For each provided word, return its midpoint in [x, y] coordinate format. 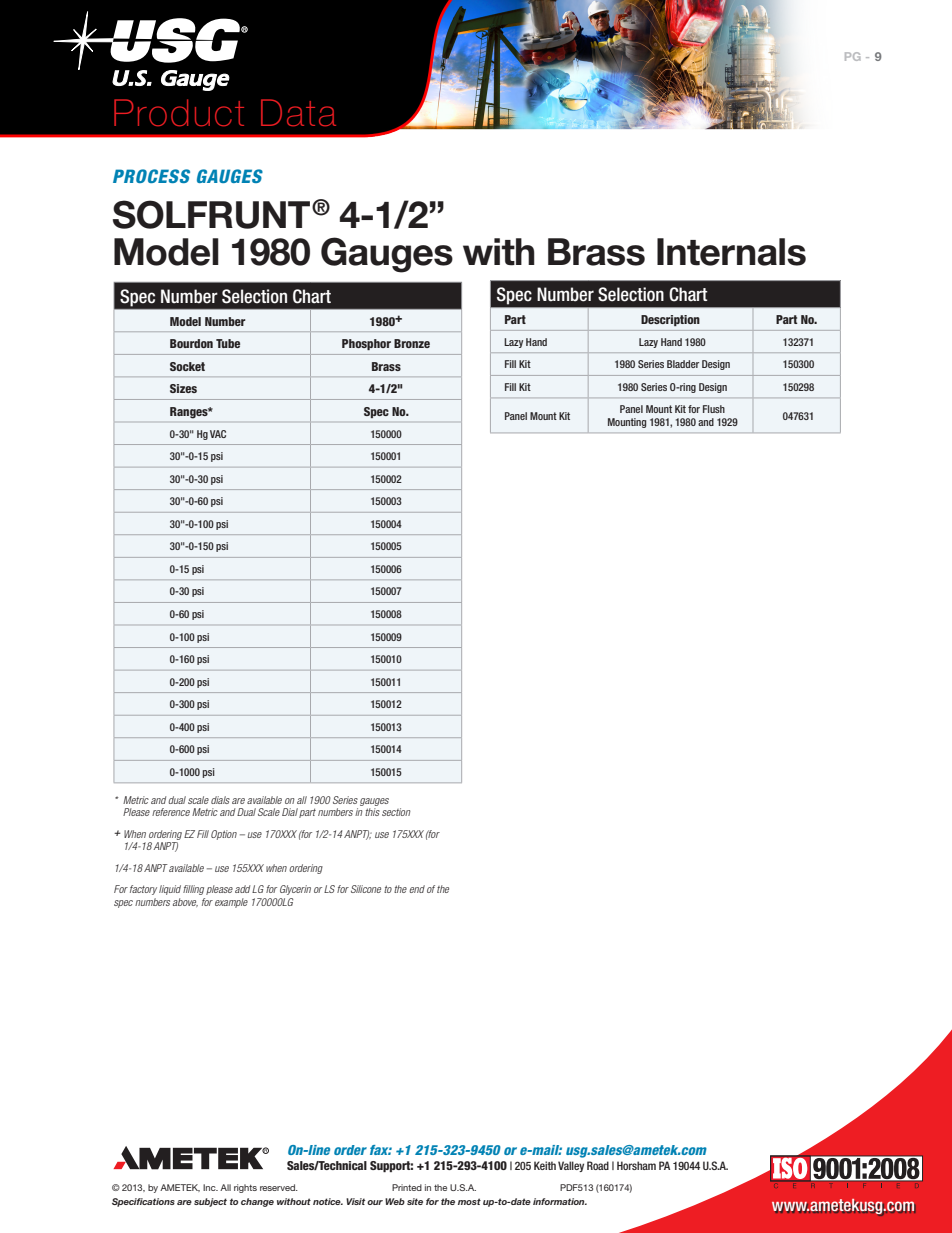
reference [171, 812]
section [396, 812]
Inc [210, 1187]
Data [298, 112]
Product [179, 112]
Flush [714, 409]
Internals [731, 252]
